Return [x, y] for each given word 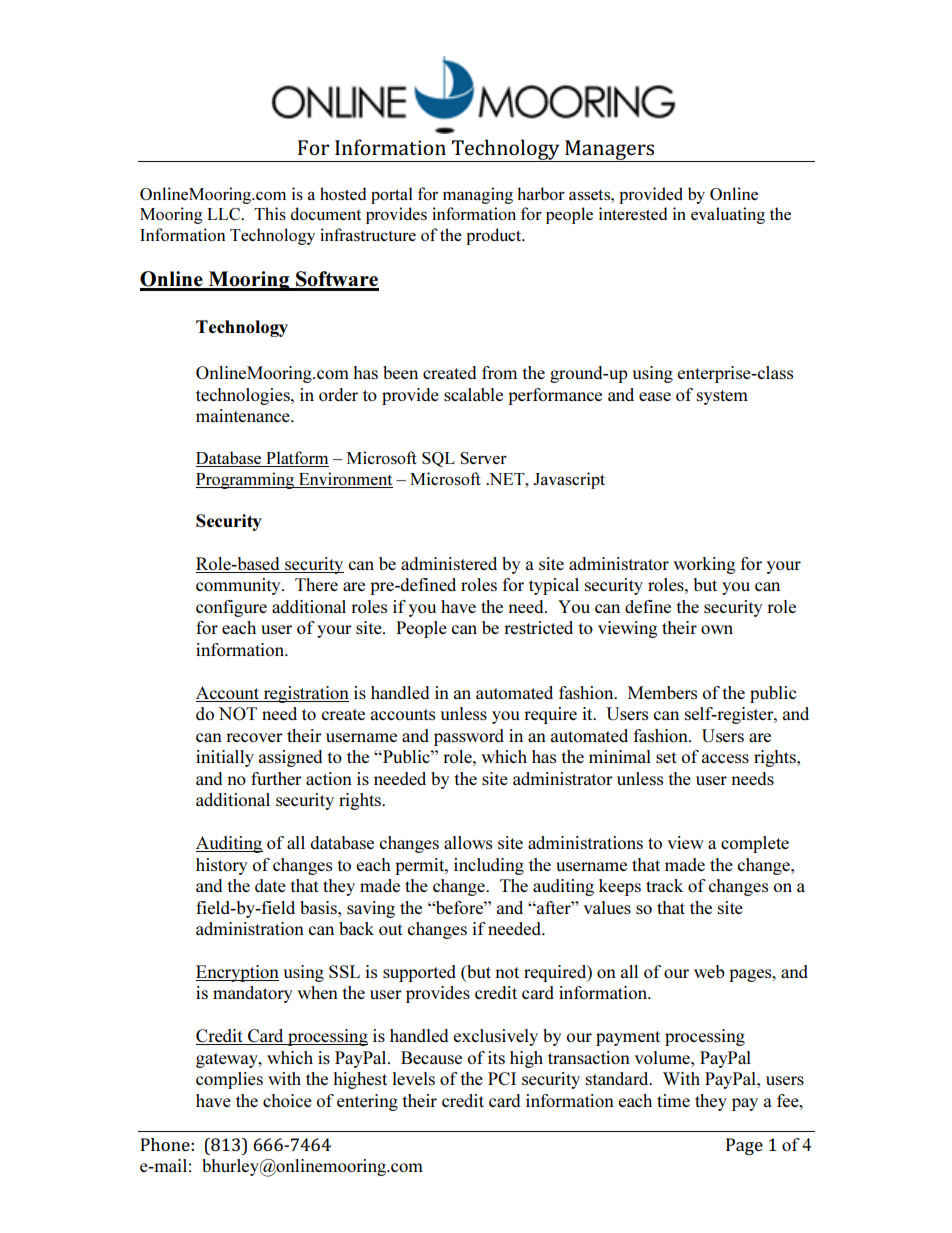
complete [755, 844]
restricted [538, 627]
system [722, 397]
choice [287, 1100]
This [270, 213]
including [489, 866]
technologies [244, 396]
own [717, 629]
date [270, 885]
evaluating [728, 215]
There [316, 584]
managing [478, 195]
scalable [473, 394]
